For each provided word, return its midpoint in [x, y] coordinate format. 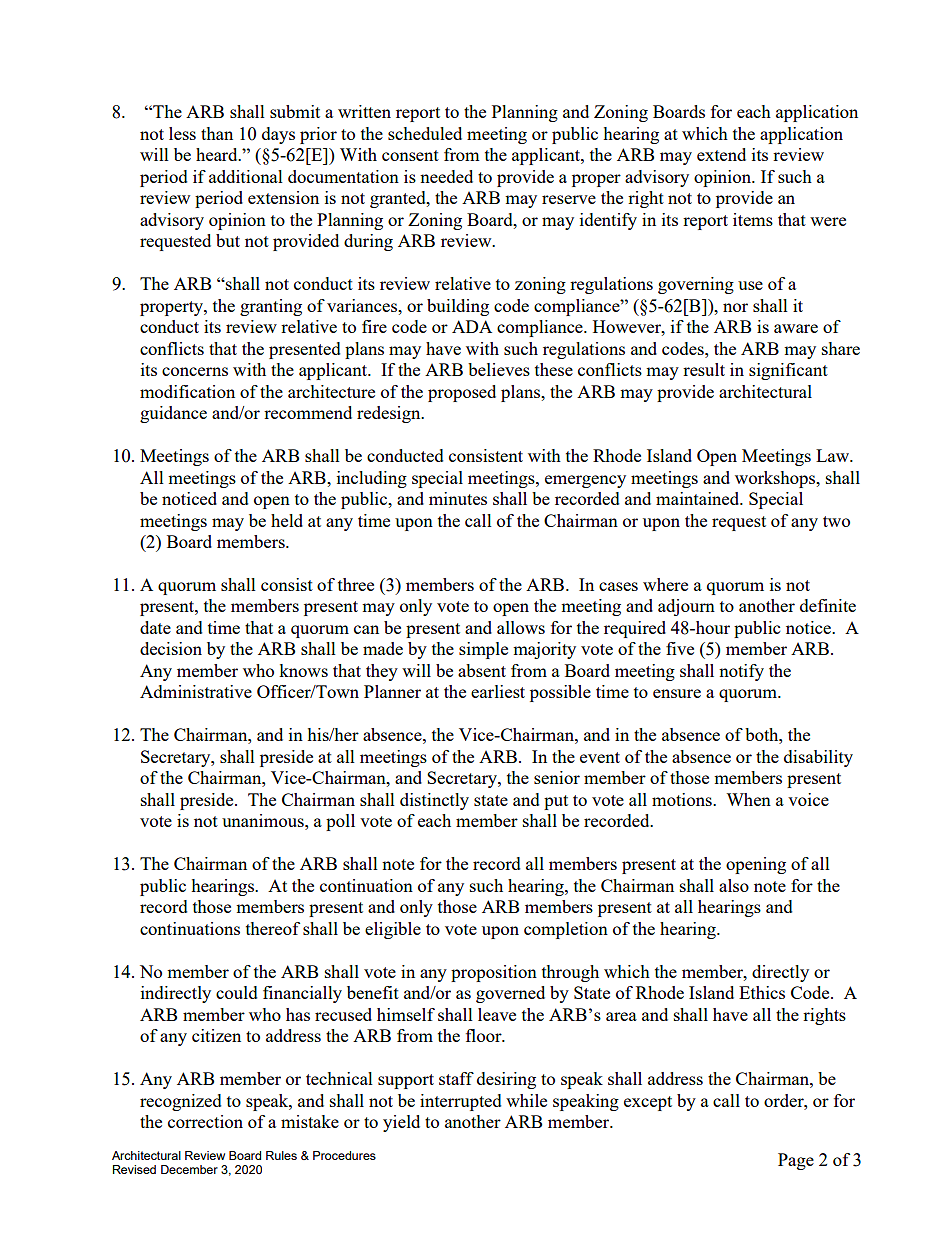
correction [205, 1121]
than [217, 133]
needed [446, 176]
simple [483, 650]
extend [721, 154]
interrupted [461, 1102]
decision [171, 648]
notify [741, 672]
